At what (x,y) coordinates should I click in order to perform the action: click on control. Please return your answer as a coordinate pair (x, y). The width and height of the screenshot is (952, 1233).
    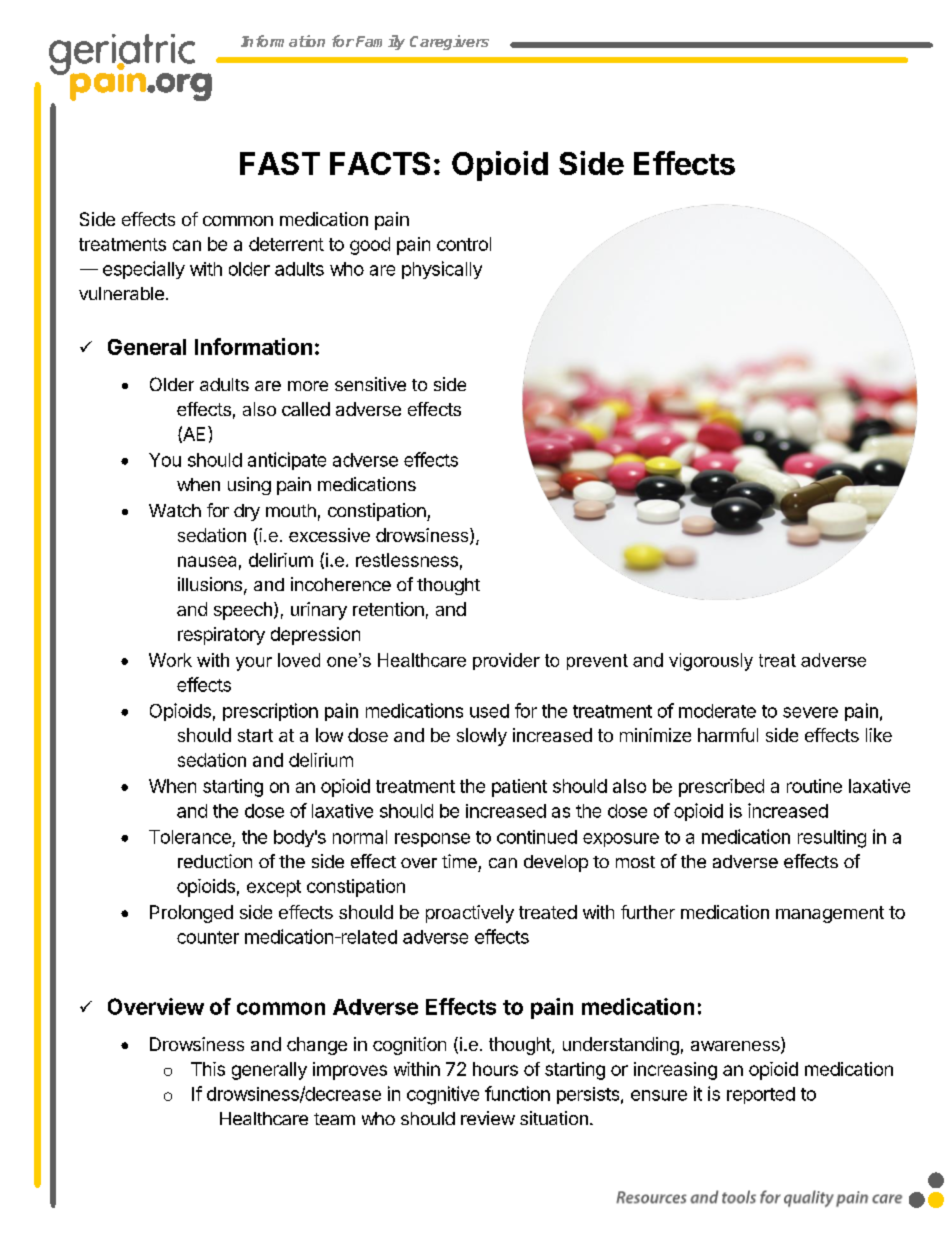
    Looking at the image, I should click on (464, 244).
